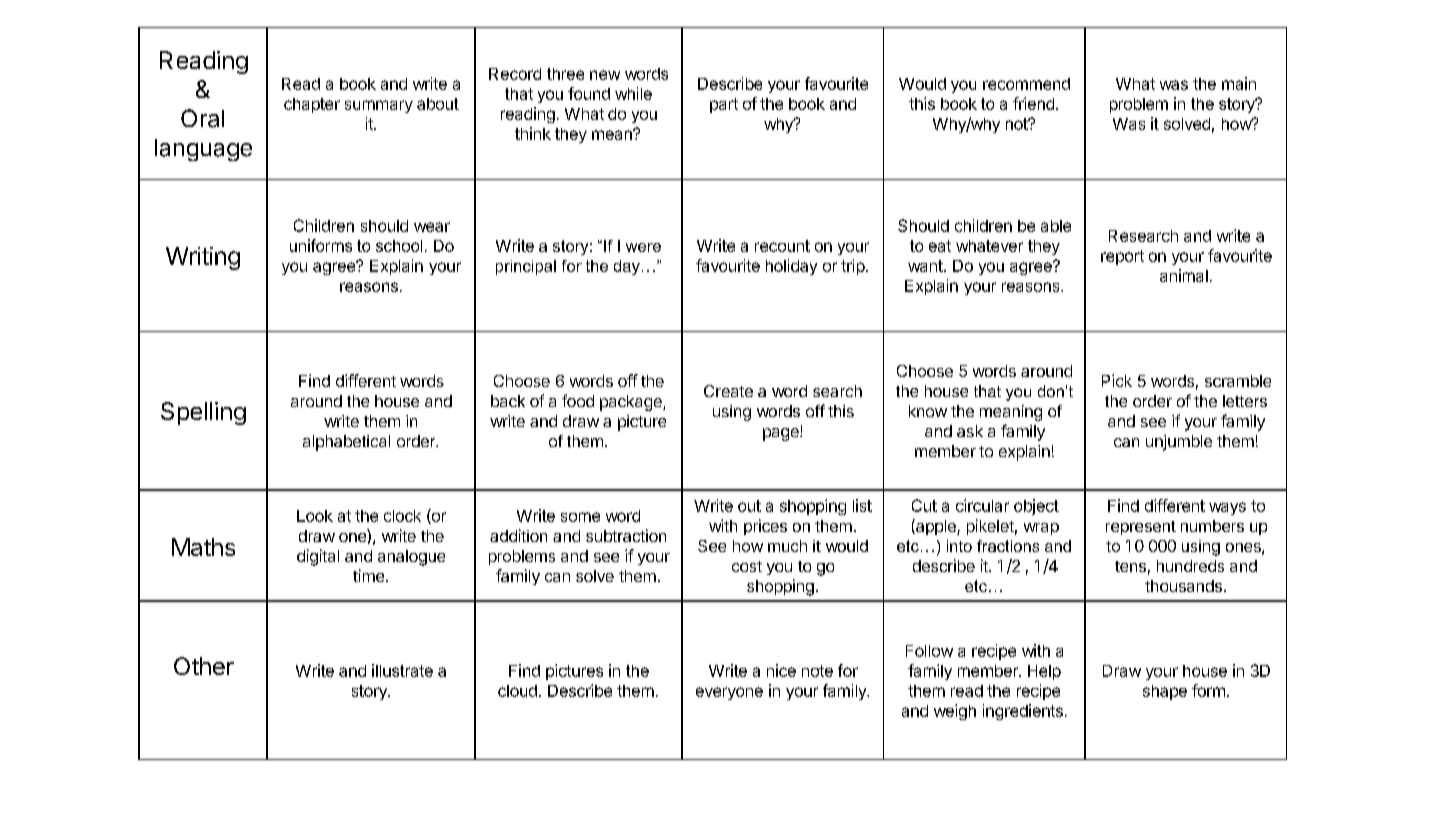 The image size is (1456, 819). Describe the element at coordinates (728, 391) in the page. I see `Create` at that location.
